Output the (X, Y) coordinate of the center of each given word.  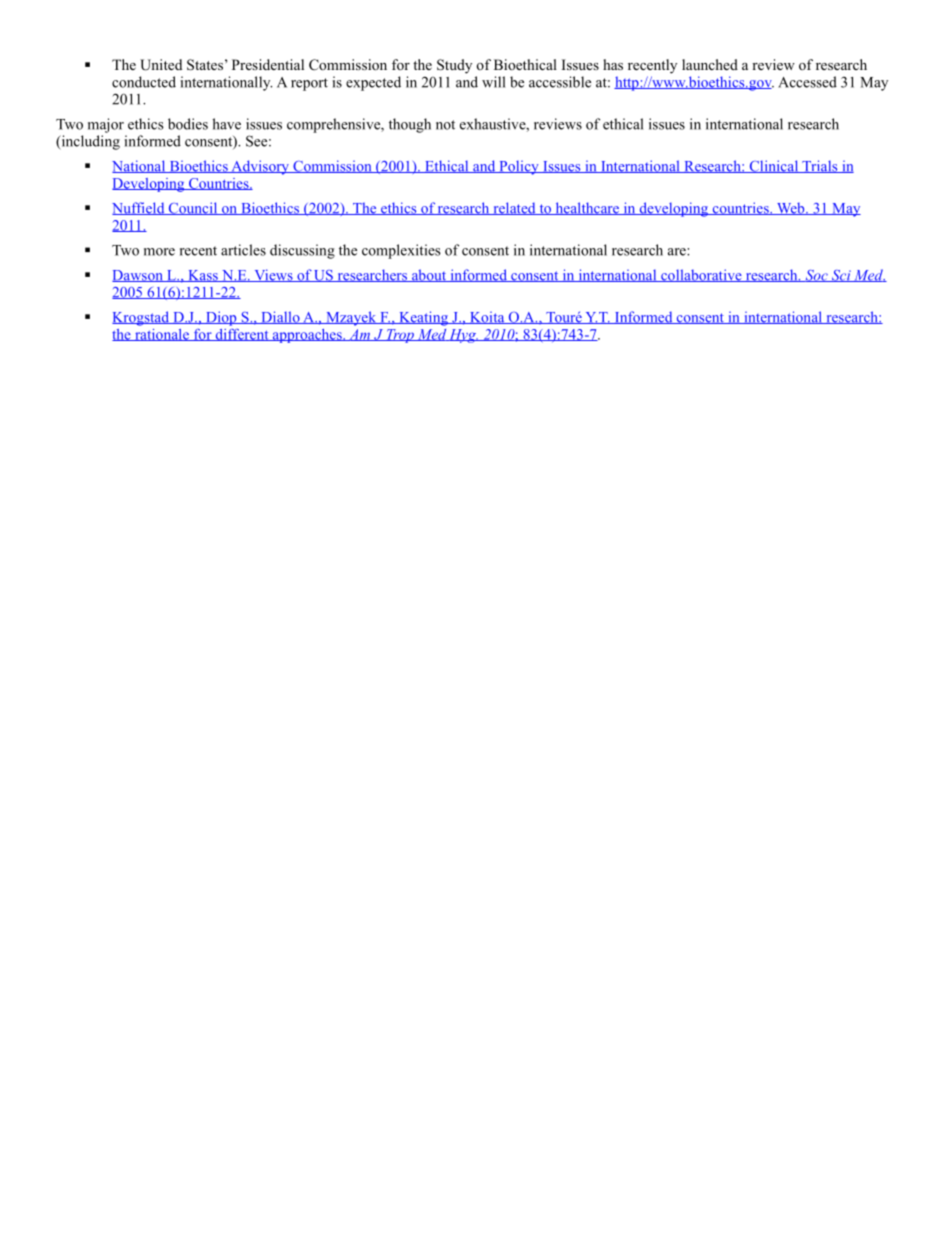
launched (710, 64)
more (159, 252)
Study (454, 66)
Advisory (260, 167)
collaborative (701, 275)
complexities (401, 251)
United (161, 65)
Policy (519, 167)
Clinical (774, 166)
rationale (162, 335)
